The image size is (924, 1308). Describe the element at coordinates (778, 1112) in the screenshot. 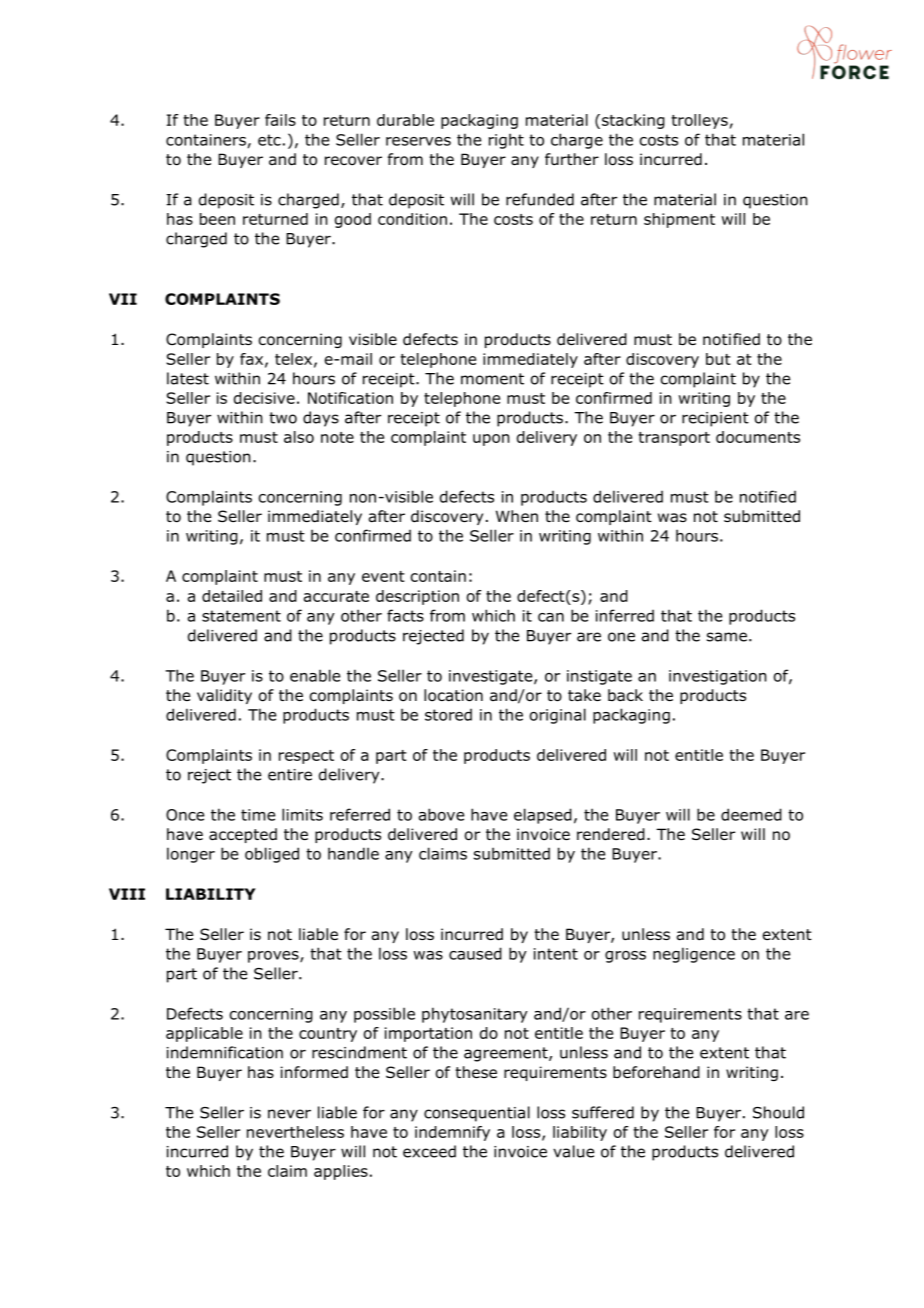

I see `Should` at that location.
